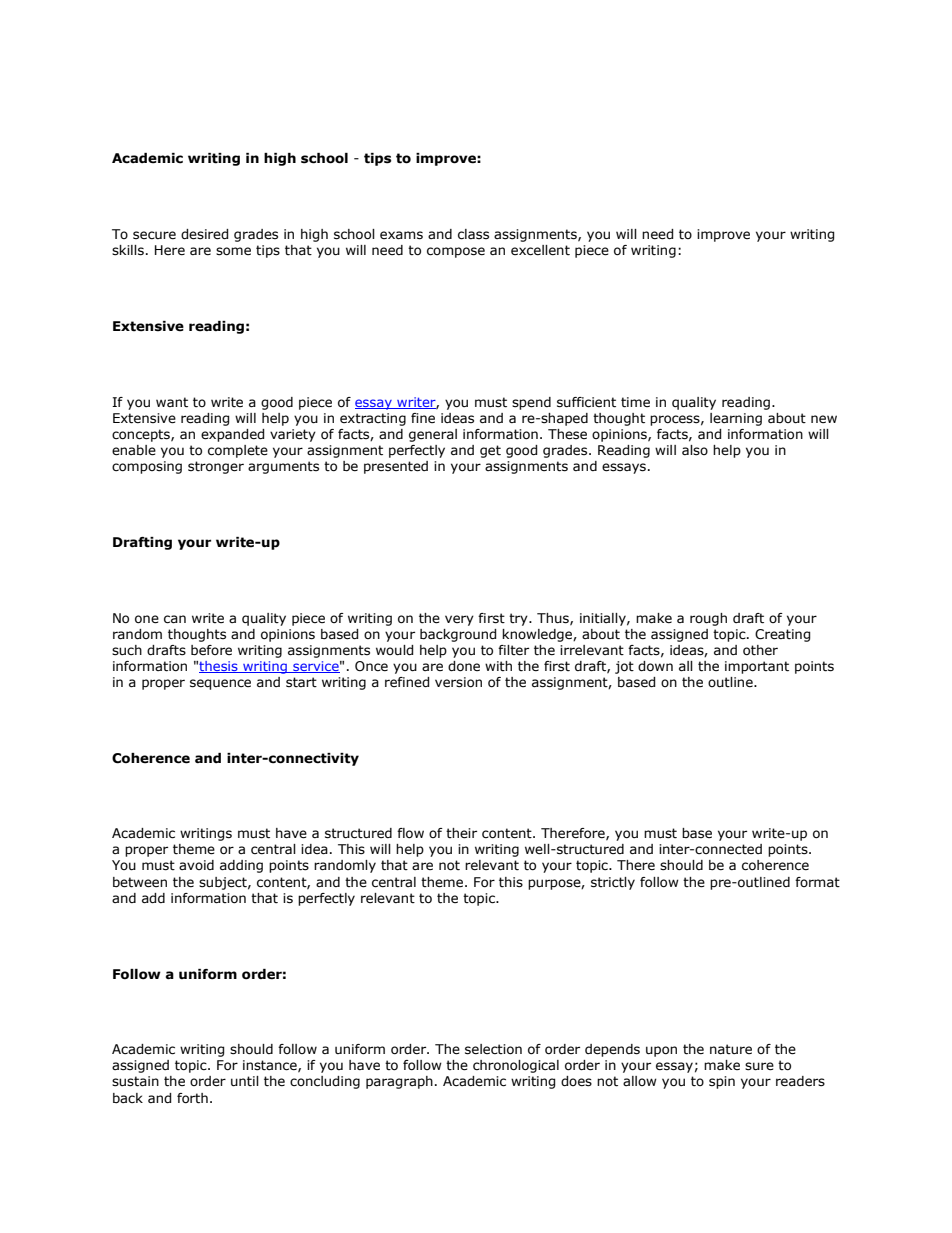 This screenshot has width=952, height=1233. I want to click on compose, so click(456, 252).
